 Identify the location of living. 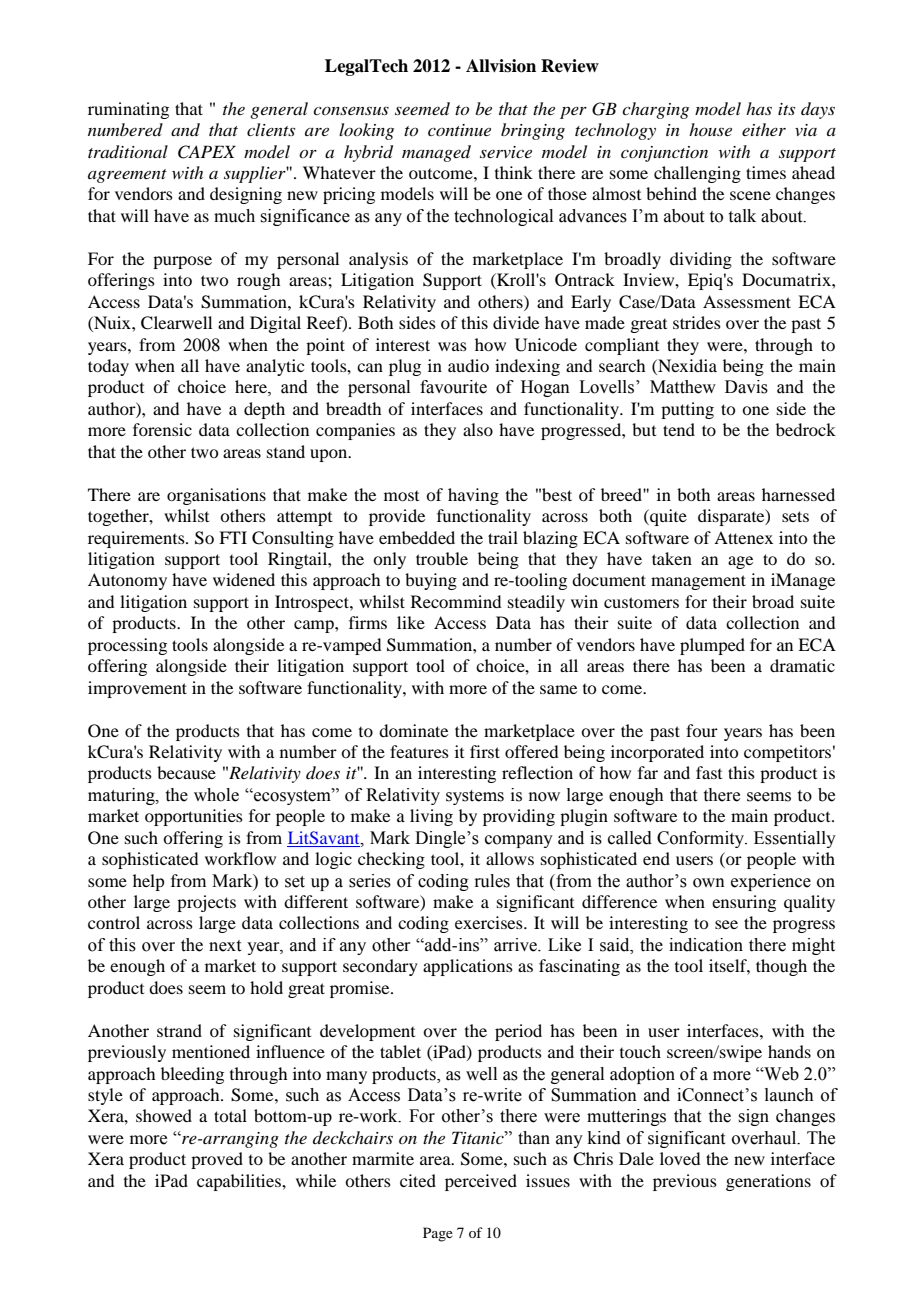
(431, 817).
